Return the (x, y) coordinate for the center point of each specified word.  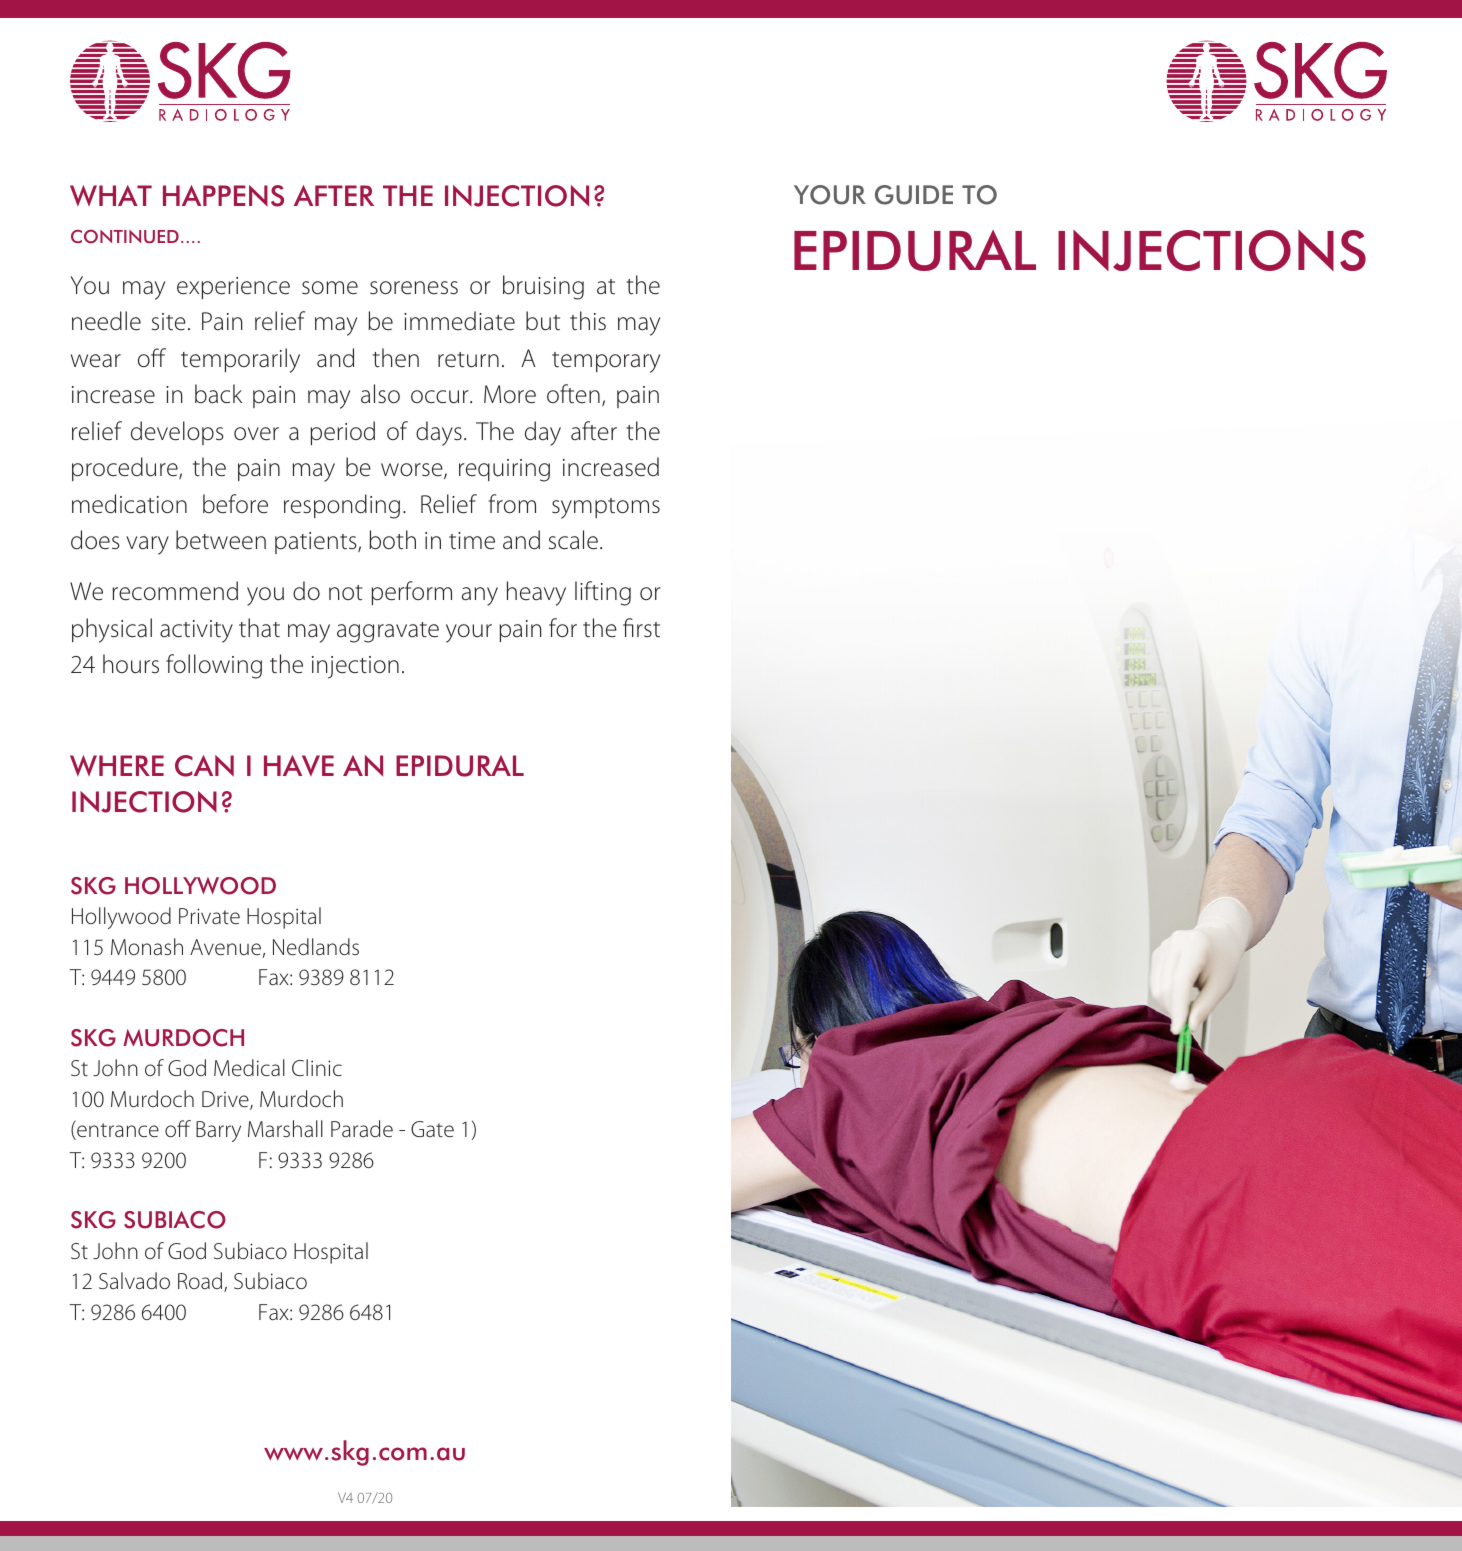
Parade (362, 1128)
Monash (147, 946)
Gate (432, 1129)
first (641, 628)
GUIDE (914, 195)
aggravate (388, 632)
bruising (543, 287)
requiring (504, 470)
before (235, 504)
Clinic (317, 1067)
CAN (204, 766)
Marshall (285, 1128)
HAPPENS (223, 196)
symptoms (606, 508)
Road (201, 1282)
